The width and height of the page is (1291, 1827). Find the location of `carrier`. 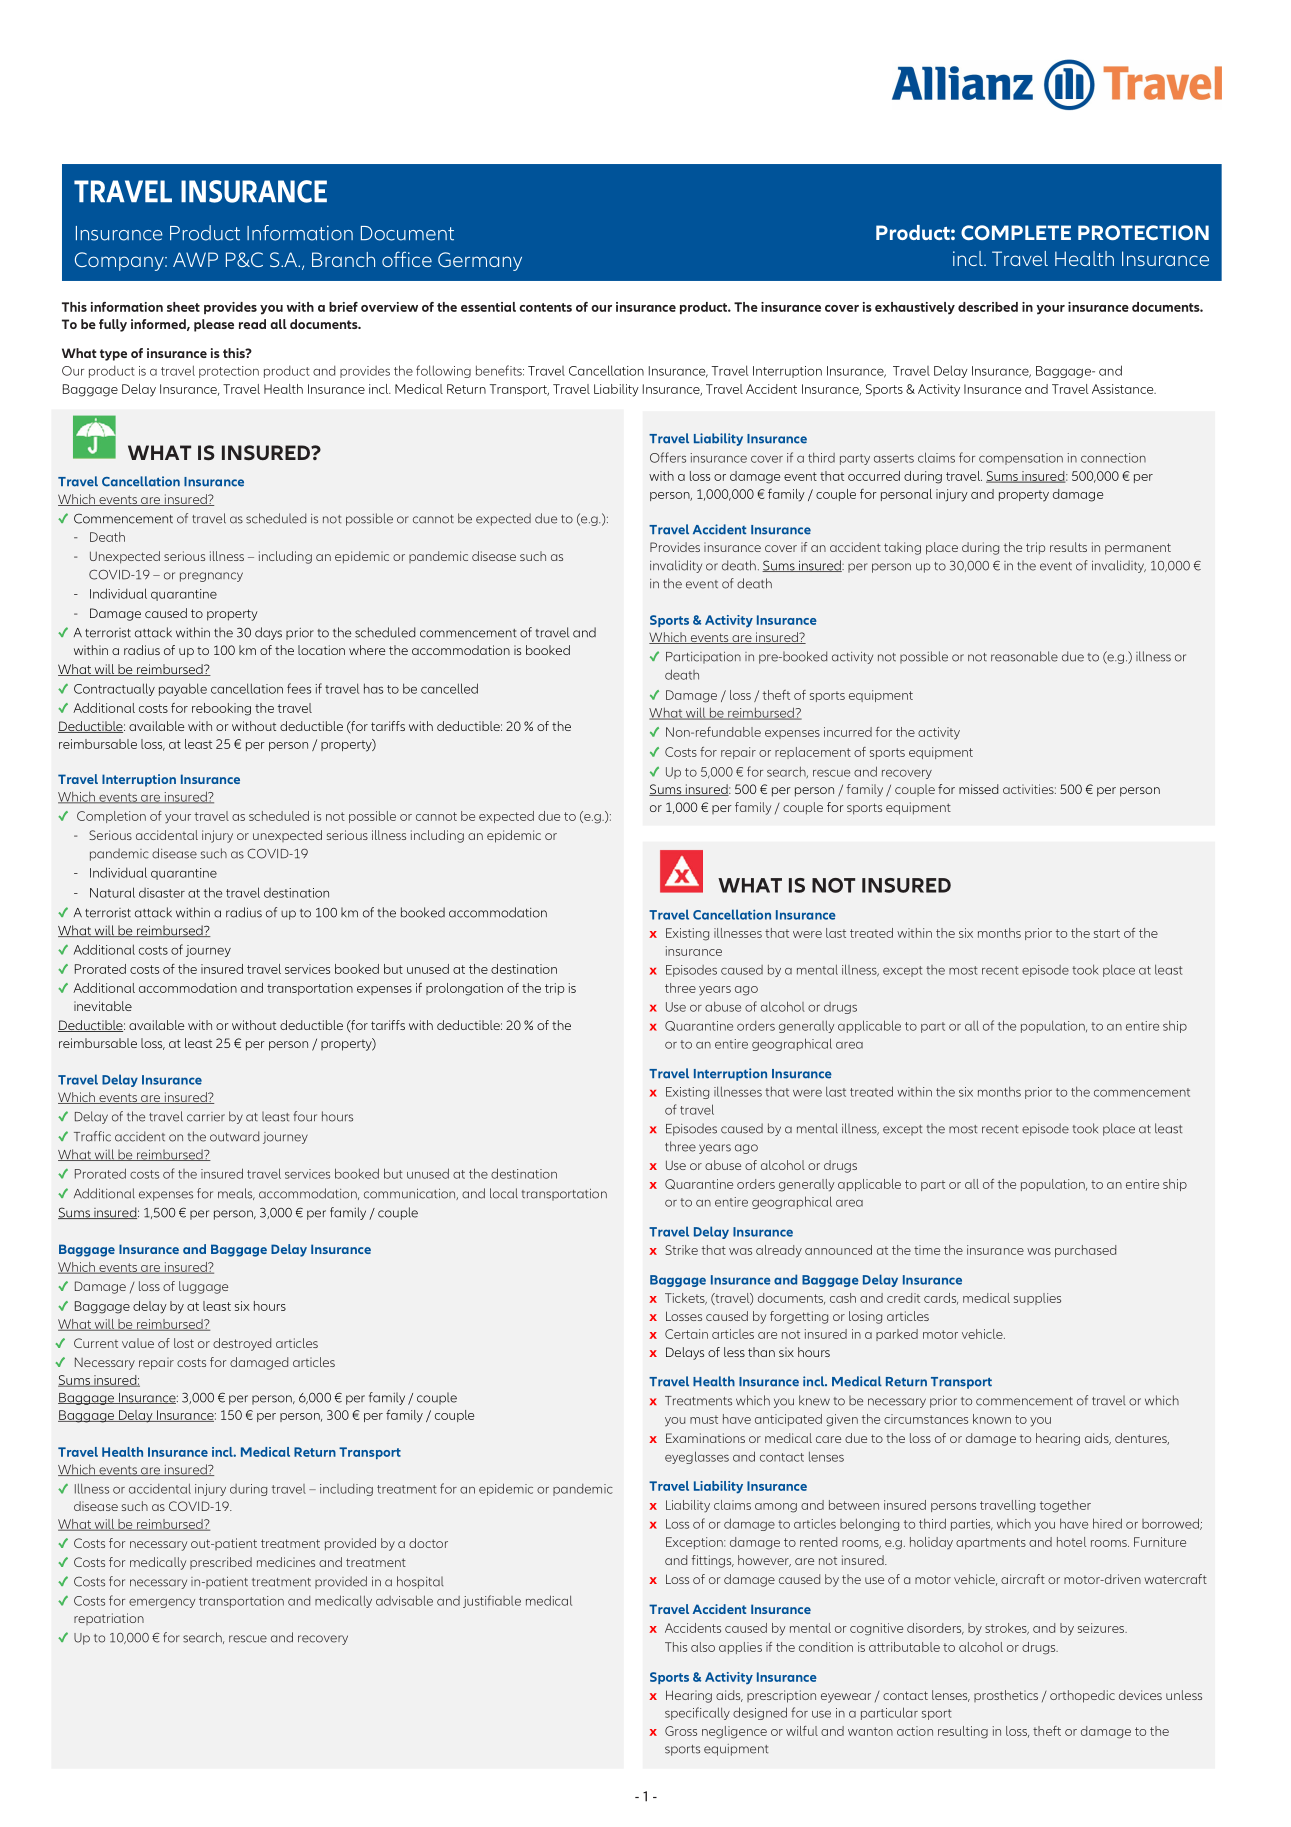

carrier is located at coordinates (206, 1117).
